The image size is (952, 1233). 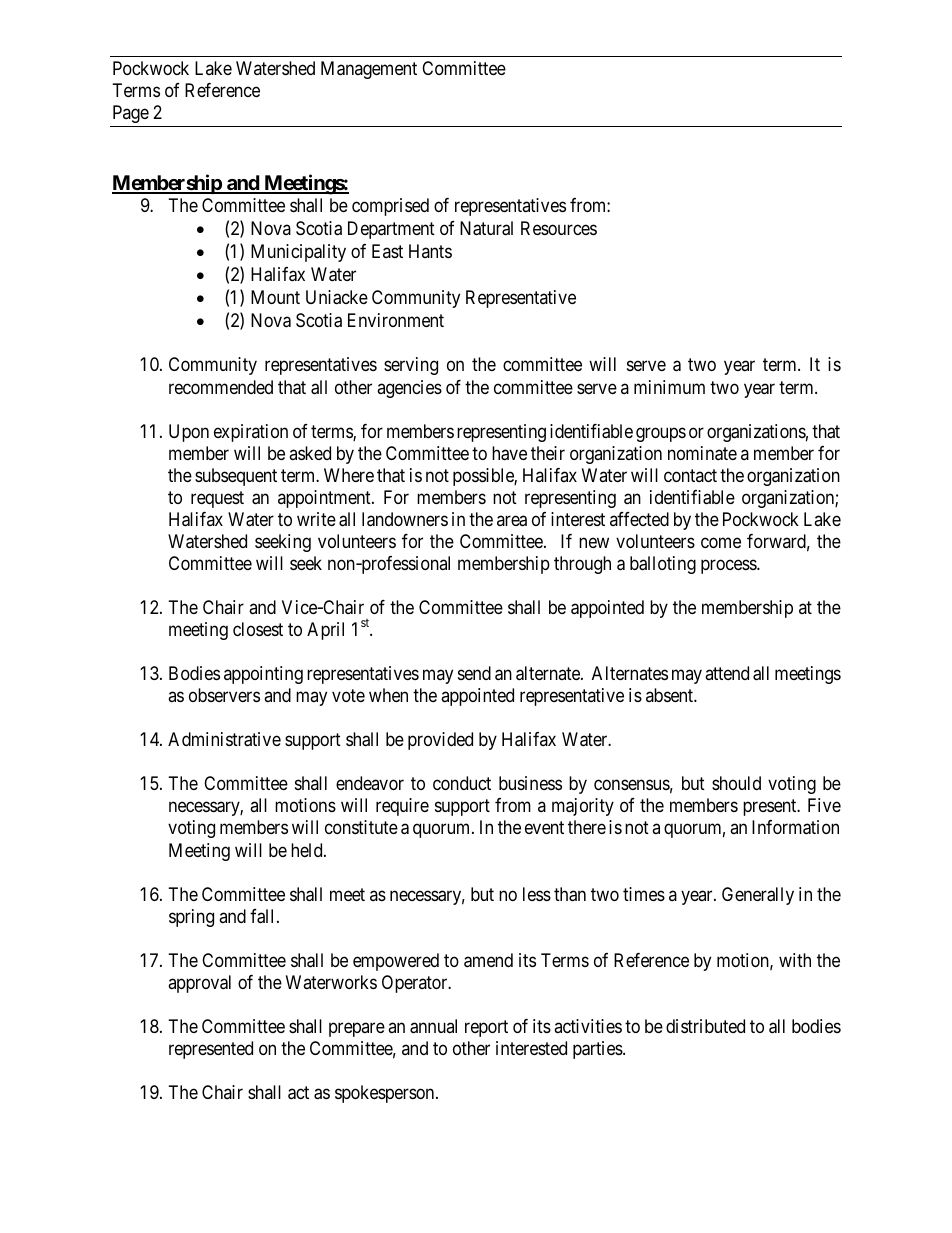 I want to click on Resources, so click(x=559, y=228).
